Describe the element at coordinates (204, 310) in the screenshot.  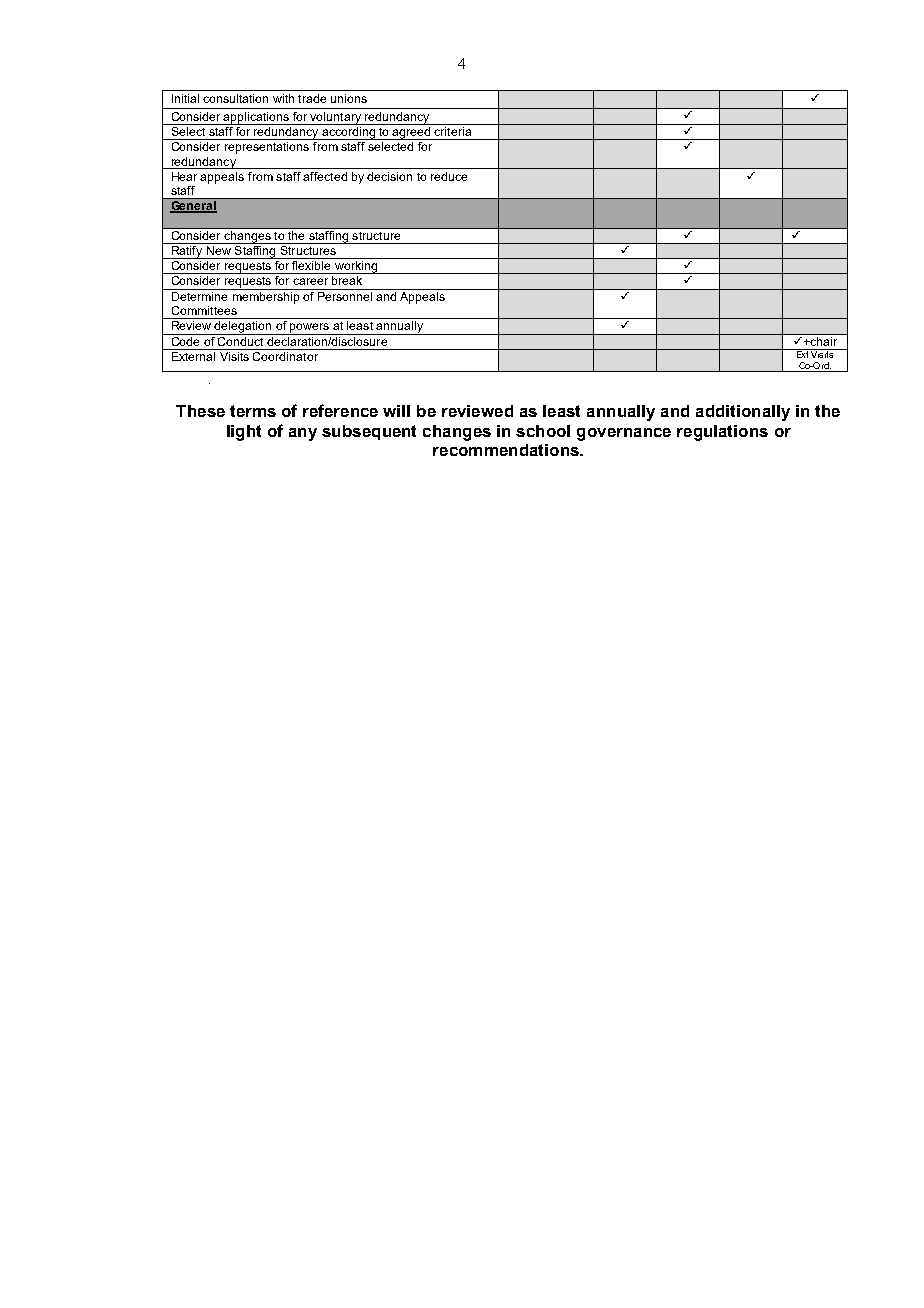
I see `Committees` at that location.
